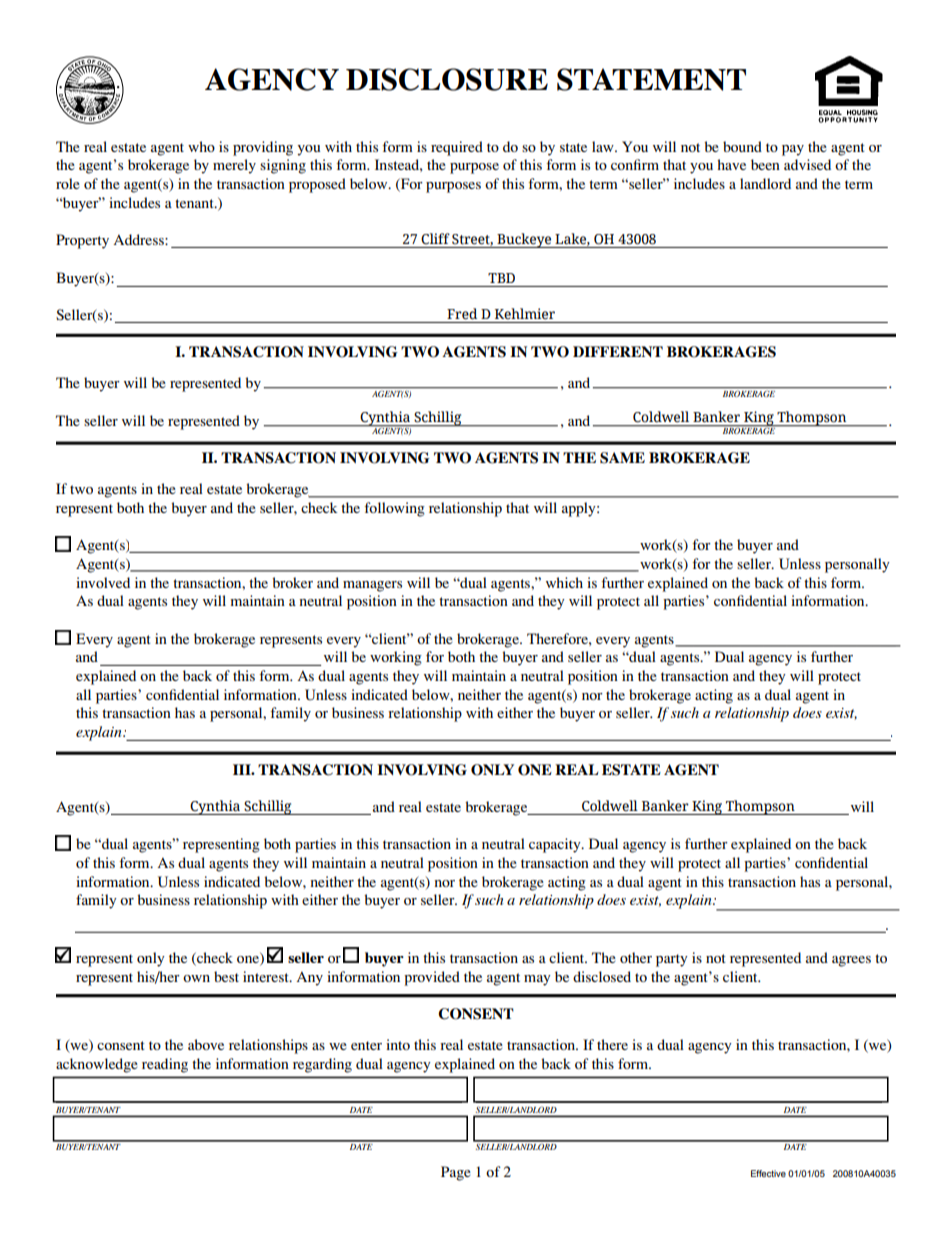 The width and height of the document is (952, 1233). I want to click on DISCLOSURE, so click(447, 79).
